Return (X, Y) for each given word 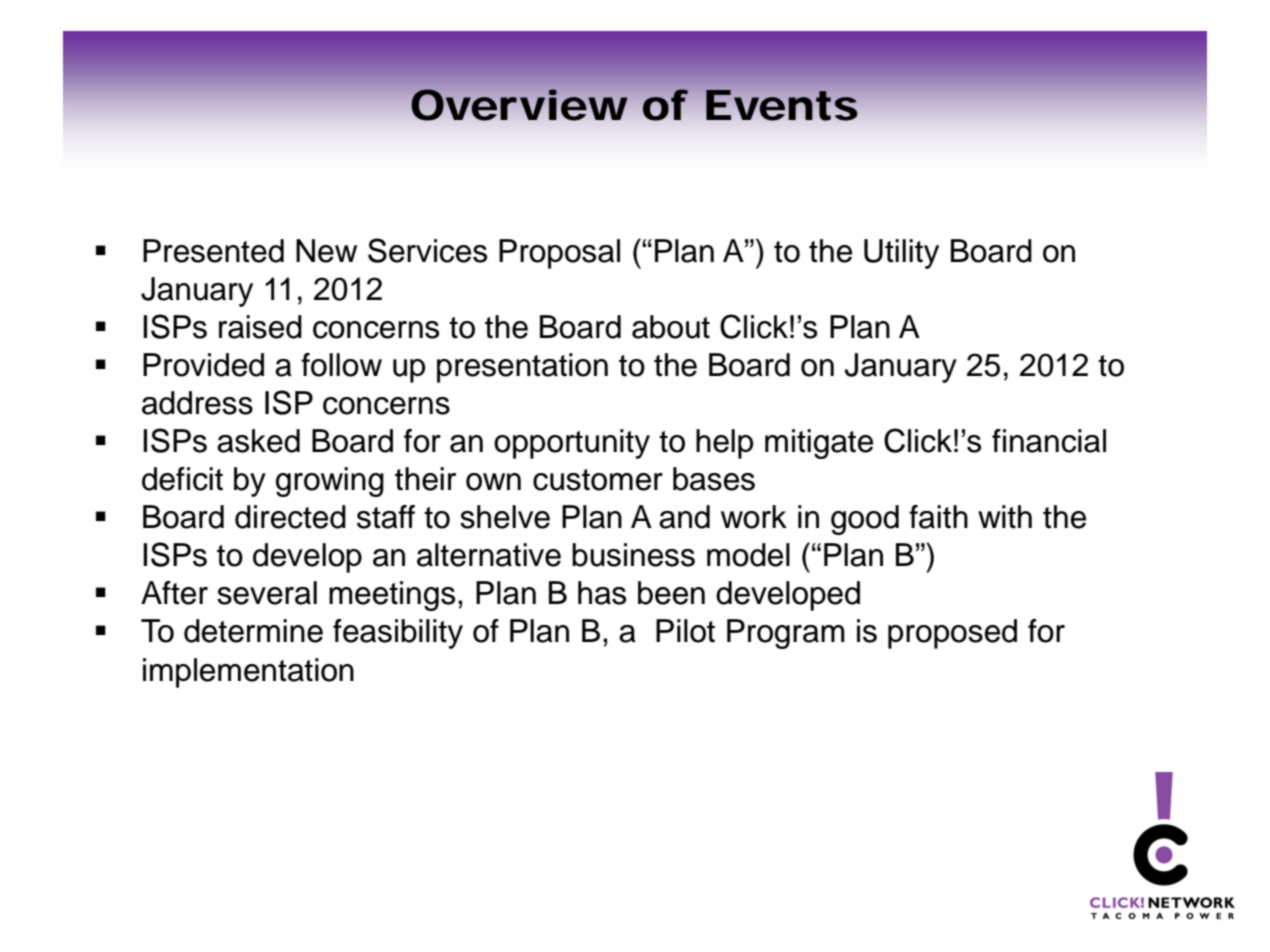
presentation (522, 368)
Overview (519, 105)
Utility (901, 254)
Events (782, 105)
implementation (248, 673)
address (197, 403)
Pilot (685, 631)
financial (1049, 441)
